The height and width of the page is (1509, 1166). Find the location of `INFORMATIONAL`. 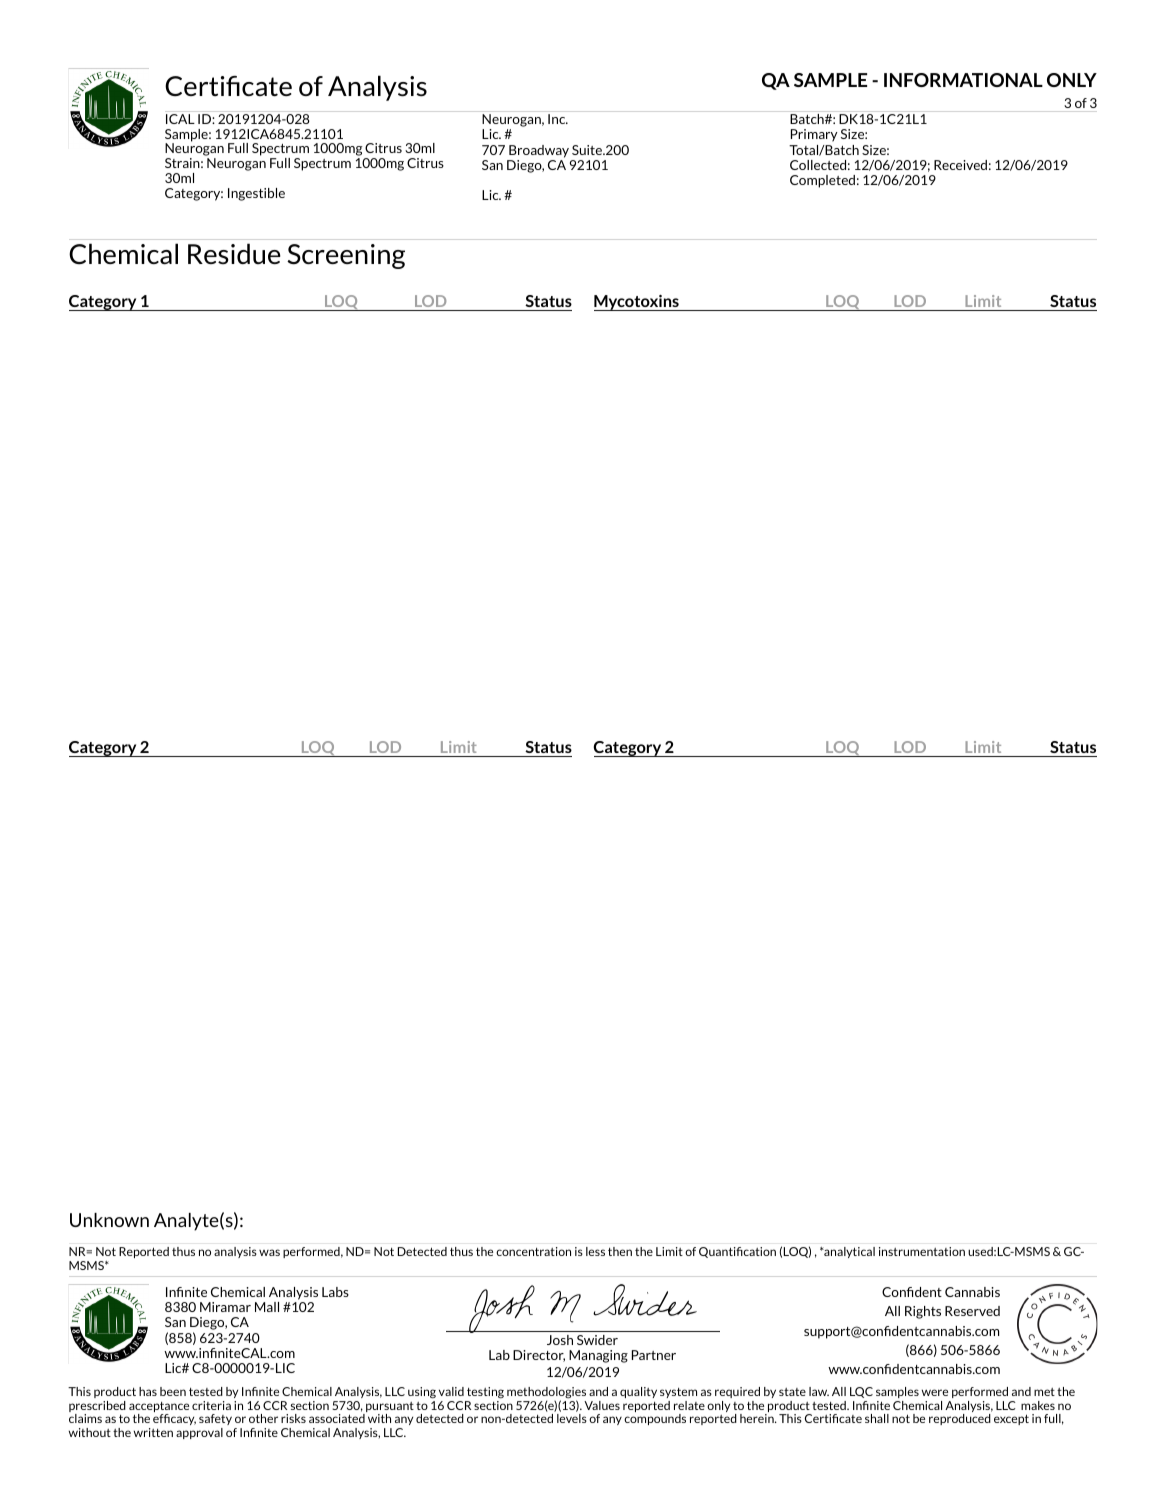

INFORMATIONAL is located at coordinates (963, 80).
